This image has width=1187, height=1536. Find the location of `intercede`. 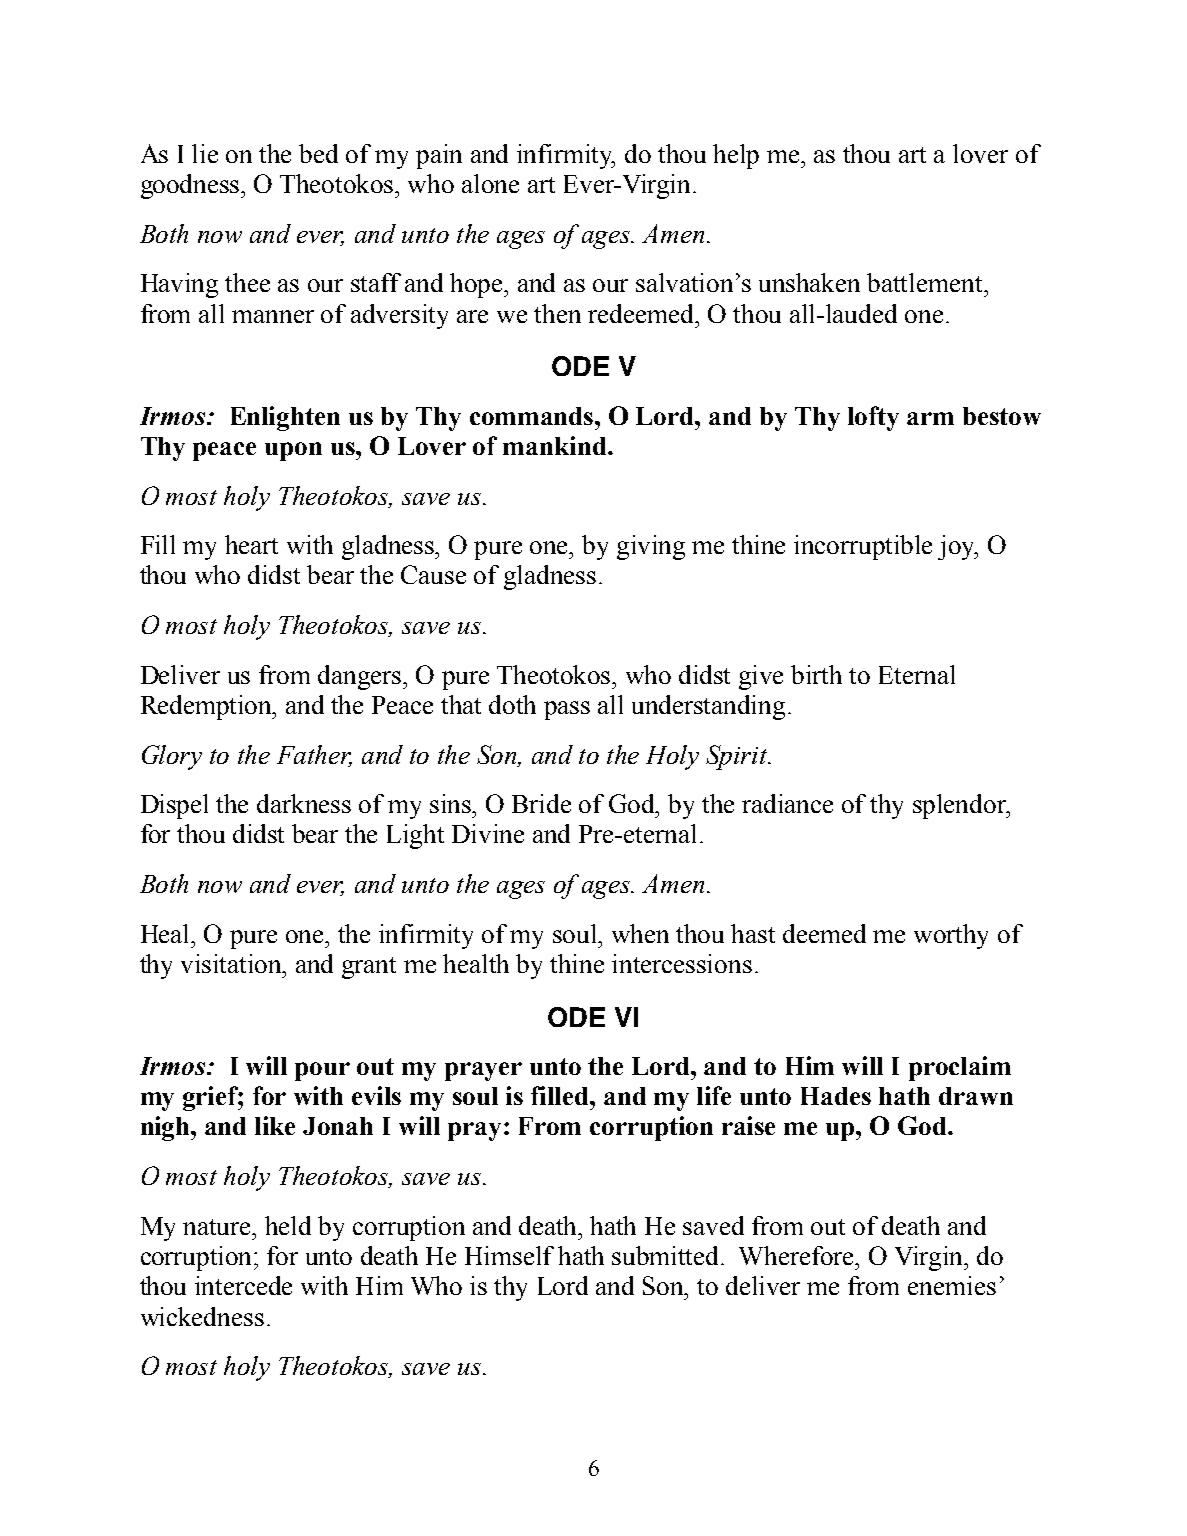

intercede is located at coordinates (243, 1285).
